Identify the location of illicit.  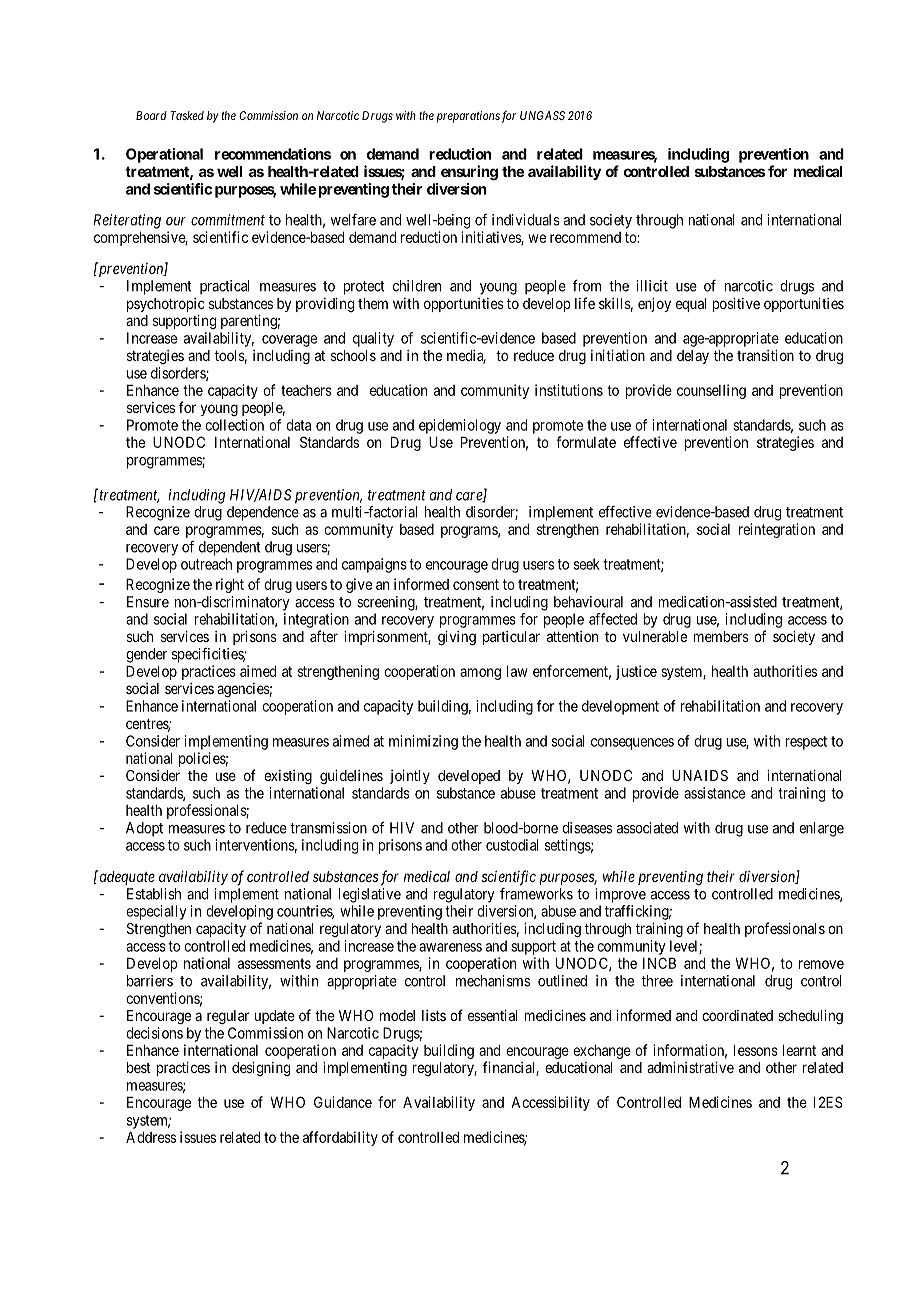
(652, 286).
